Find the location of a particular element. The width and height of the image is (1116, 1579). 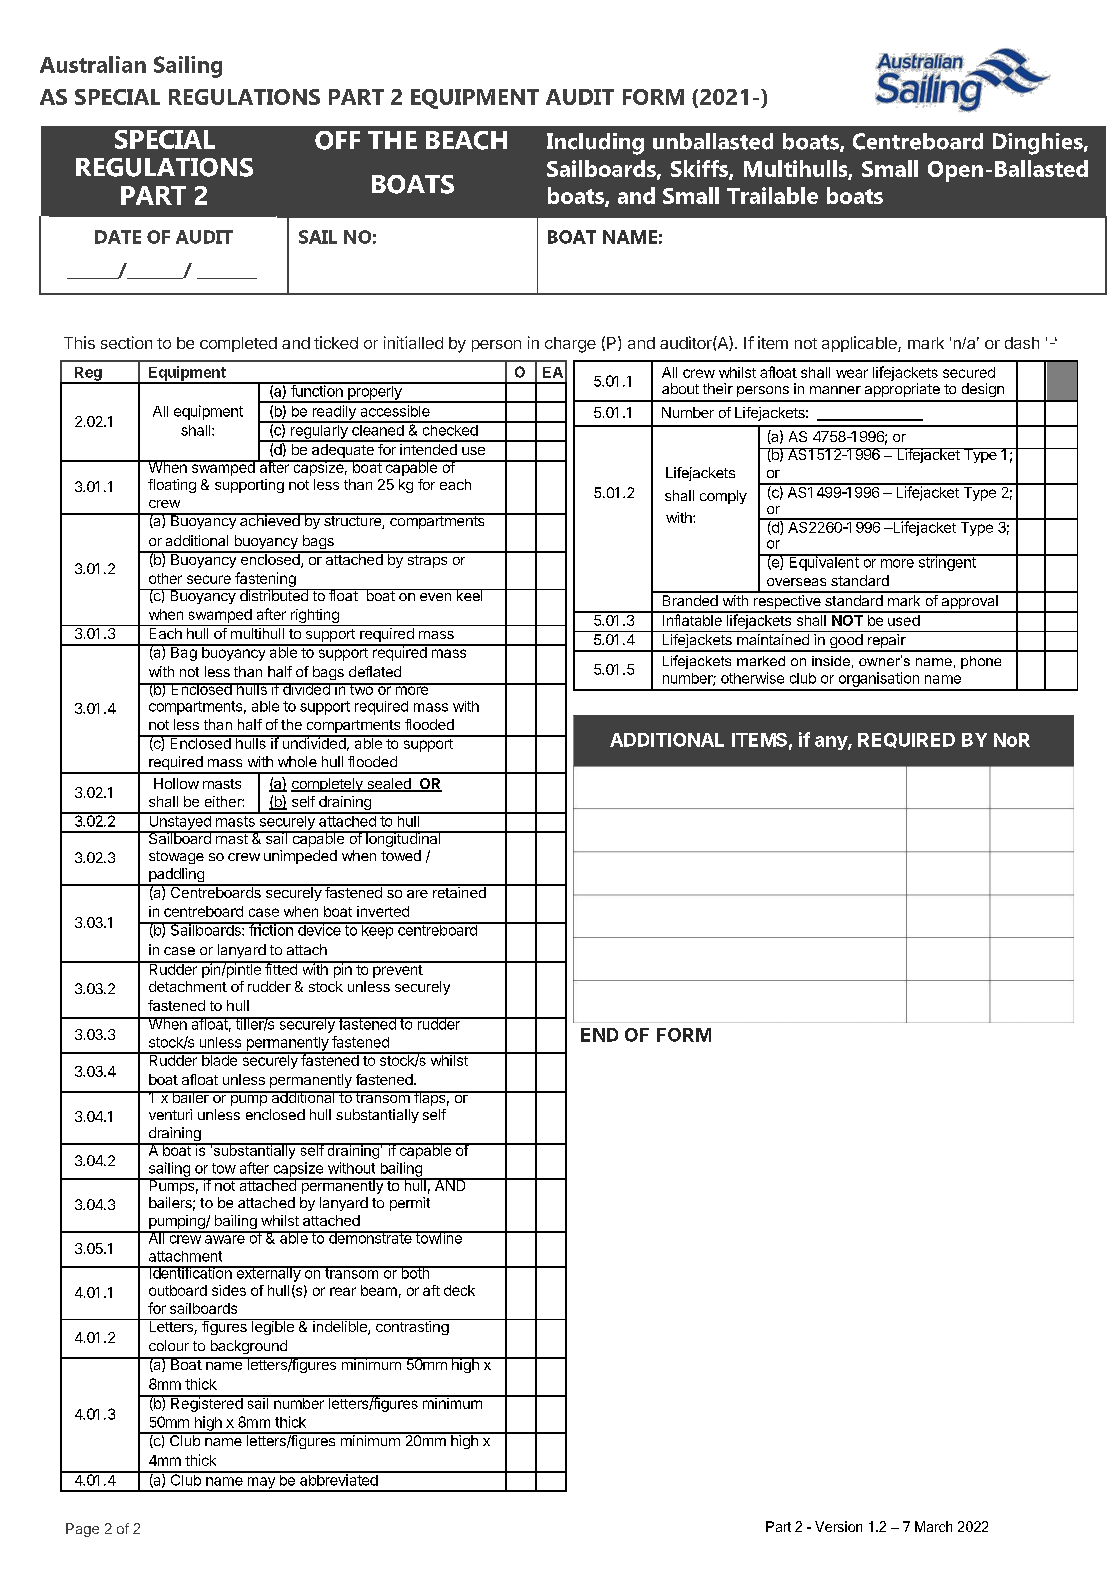

March is located at coordinates (933, 1526).
